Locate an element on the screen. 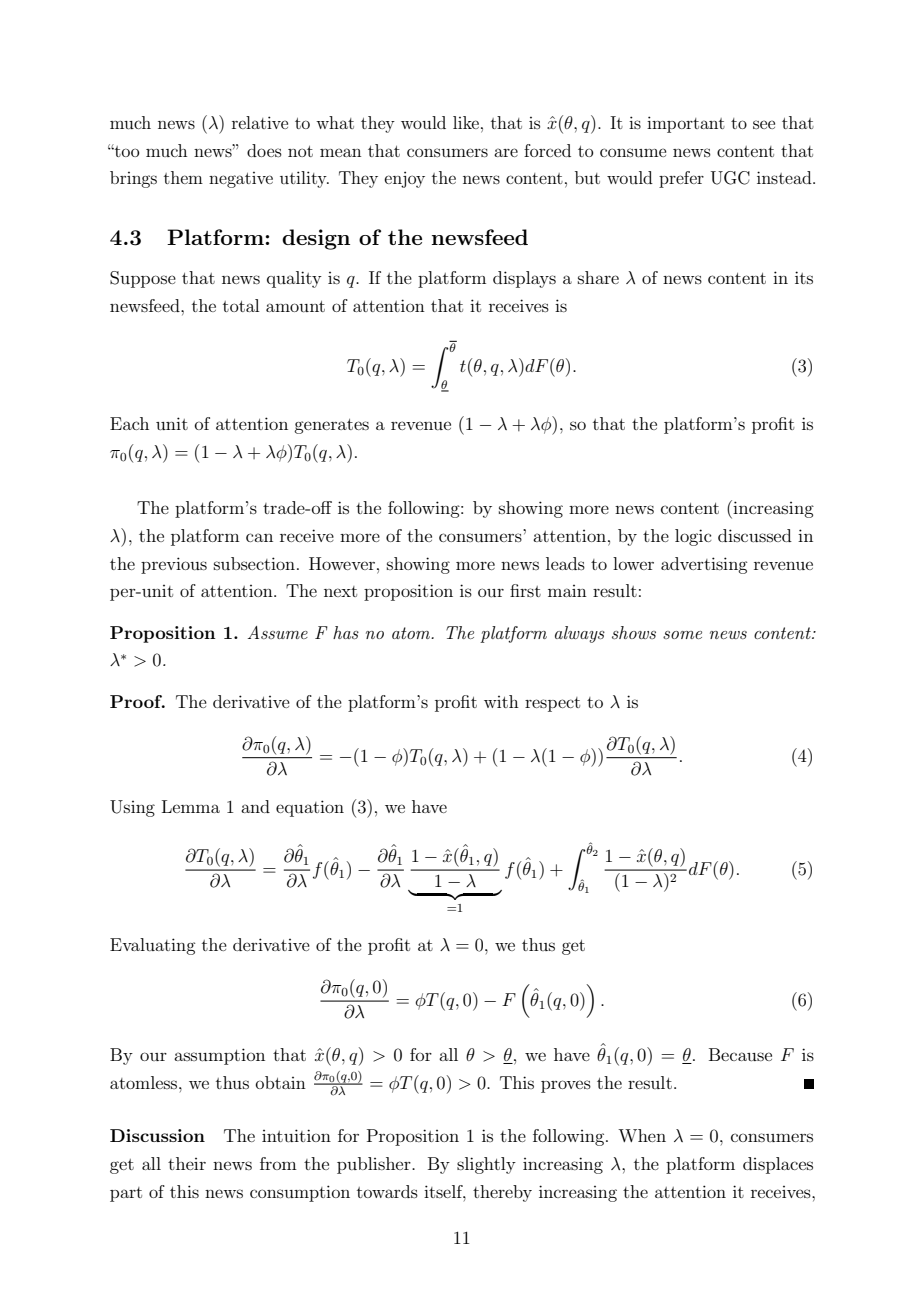 The image size is (924, 1308). their is located at coordinates (187, 1163).
